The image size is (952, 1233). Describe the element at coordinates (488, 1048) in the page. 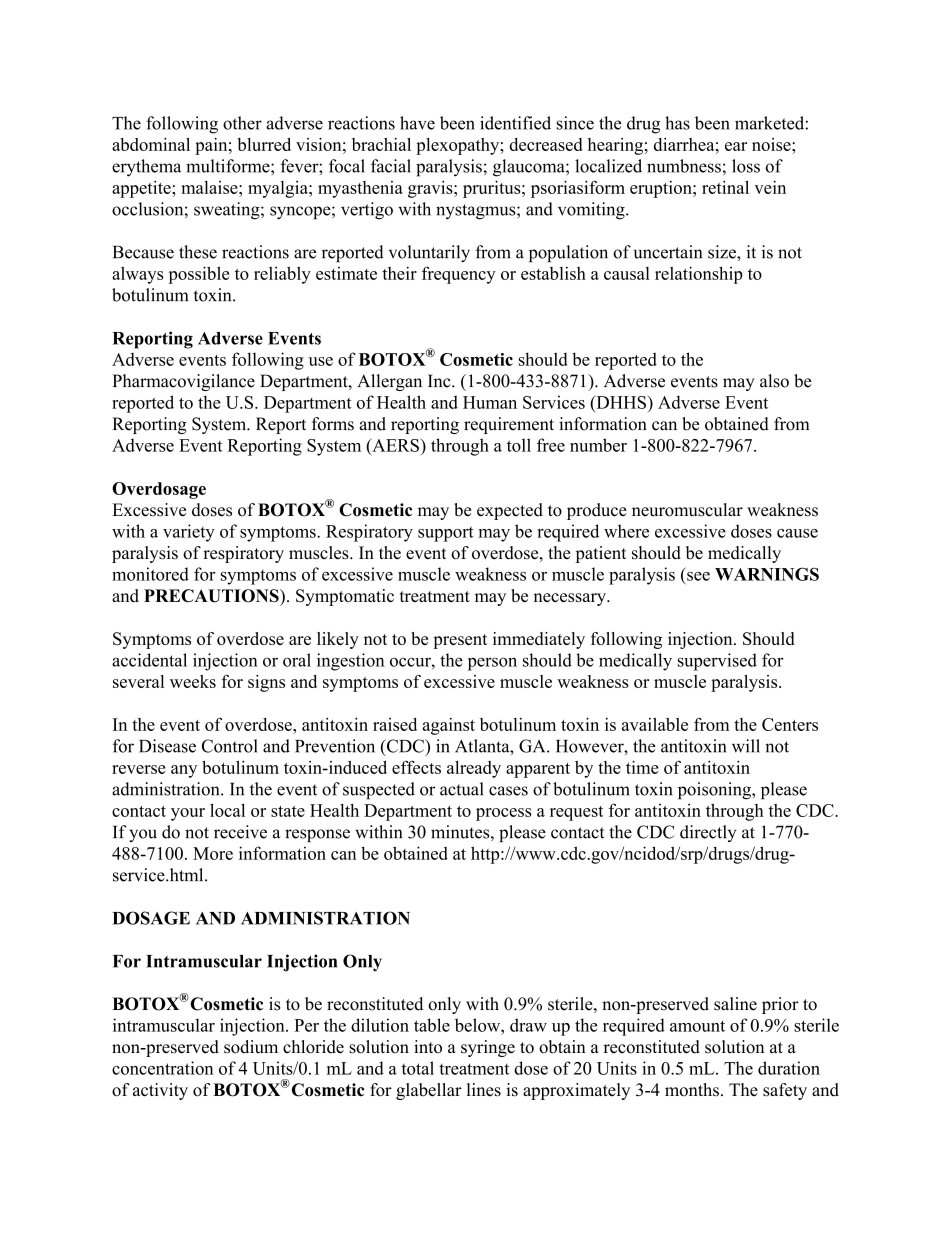

I see `syringe` at that location.
